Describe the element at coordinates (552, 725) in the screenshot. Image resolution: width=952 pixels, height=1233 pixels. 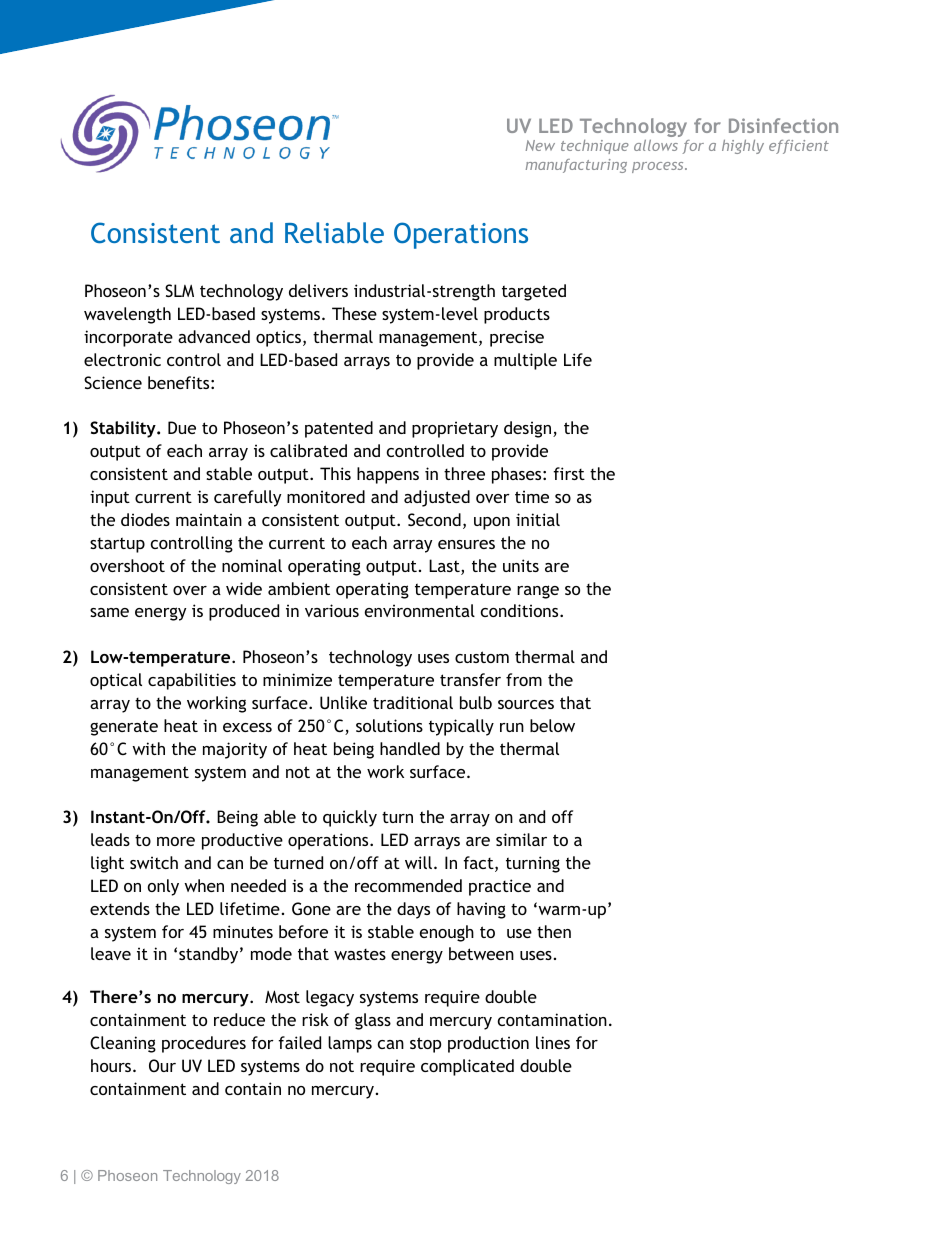
I see `below` at that location.
